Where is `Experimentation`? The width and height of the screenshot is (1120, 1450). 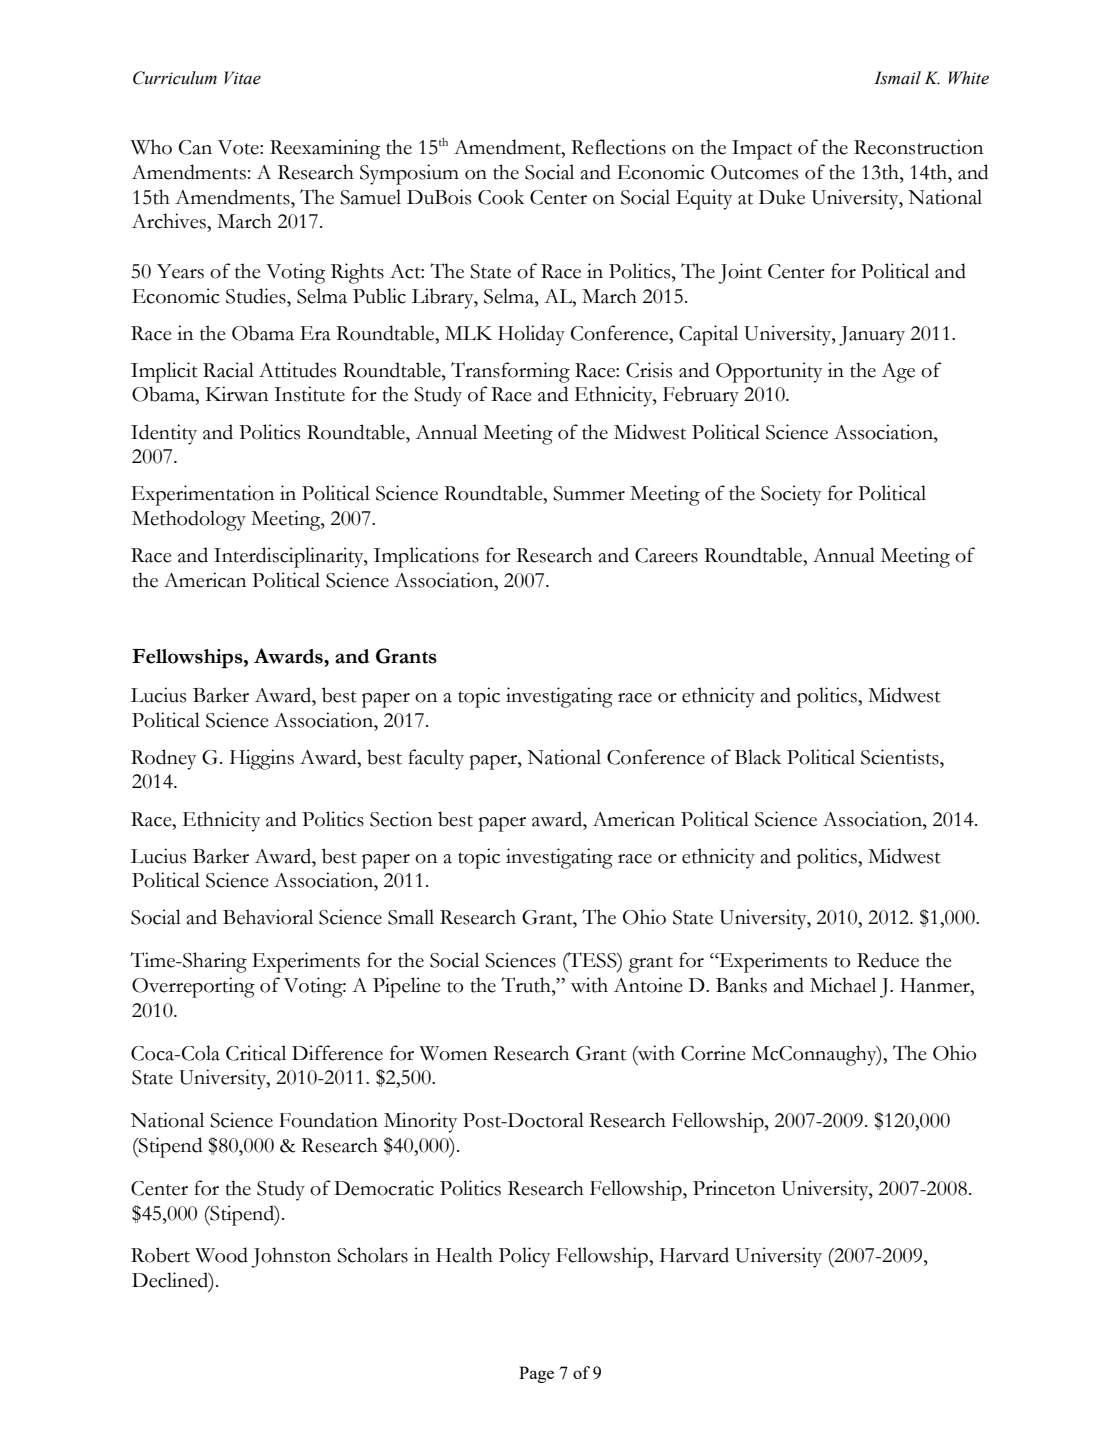 Experimentation is located at coordinates (202, 495).
